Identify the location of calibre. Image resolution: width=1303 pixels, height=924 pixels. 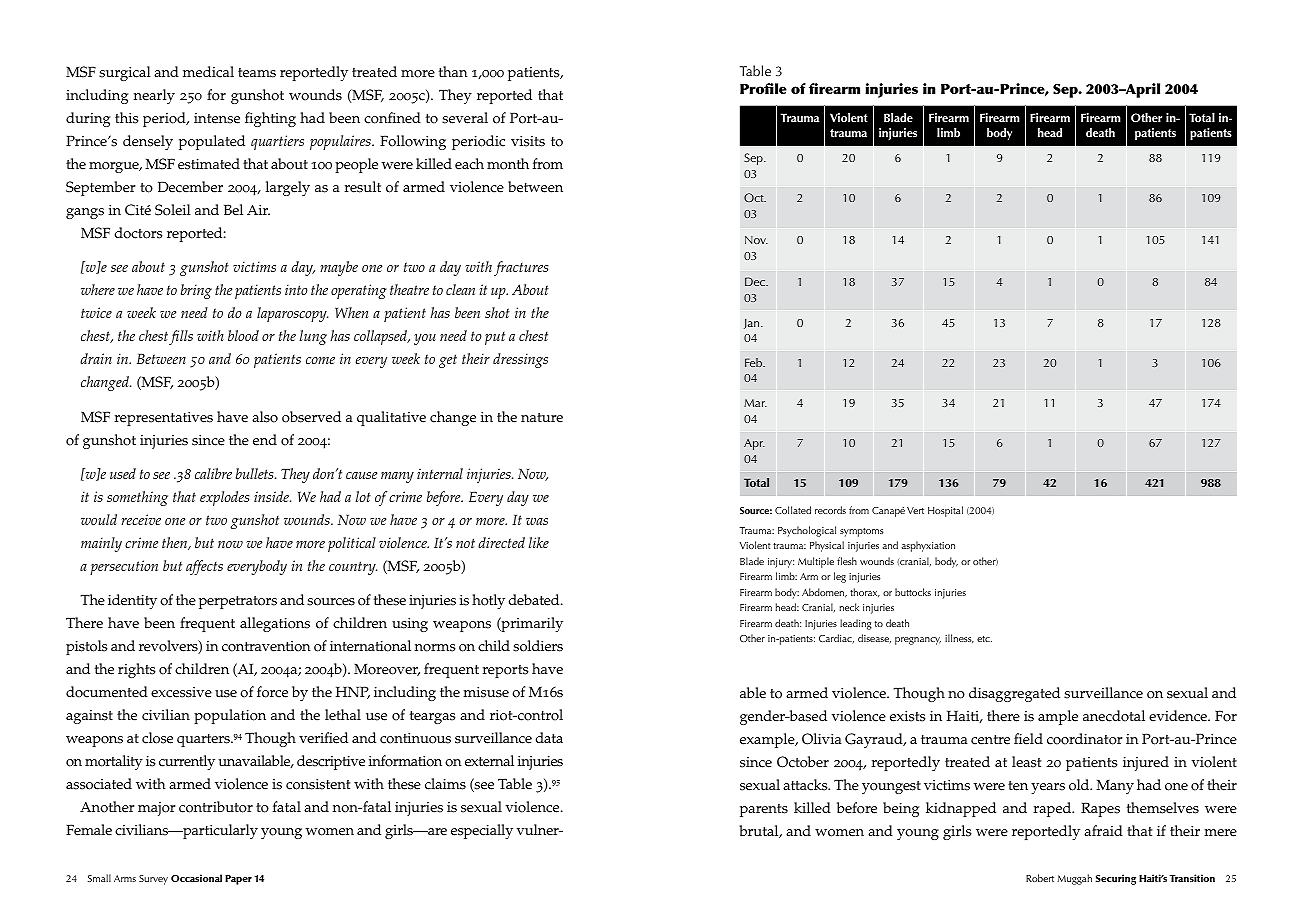
(213, 473).
